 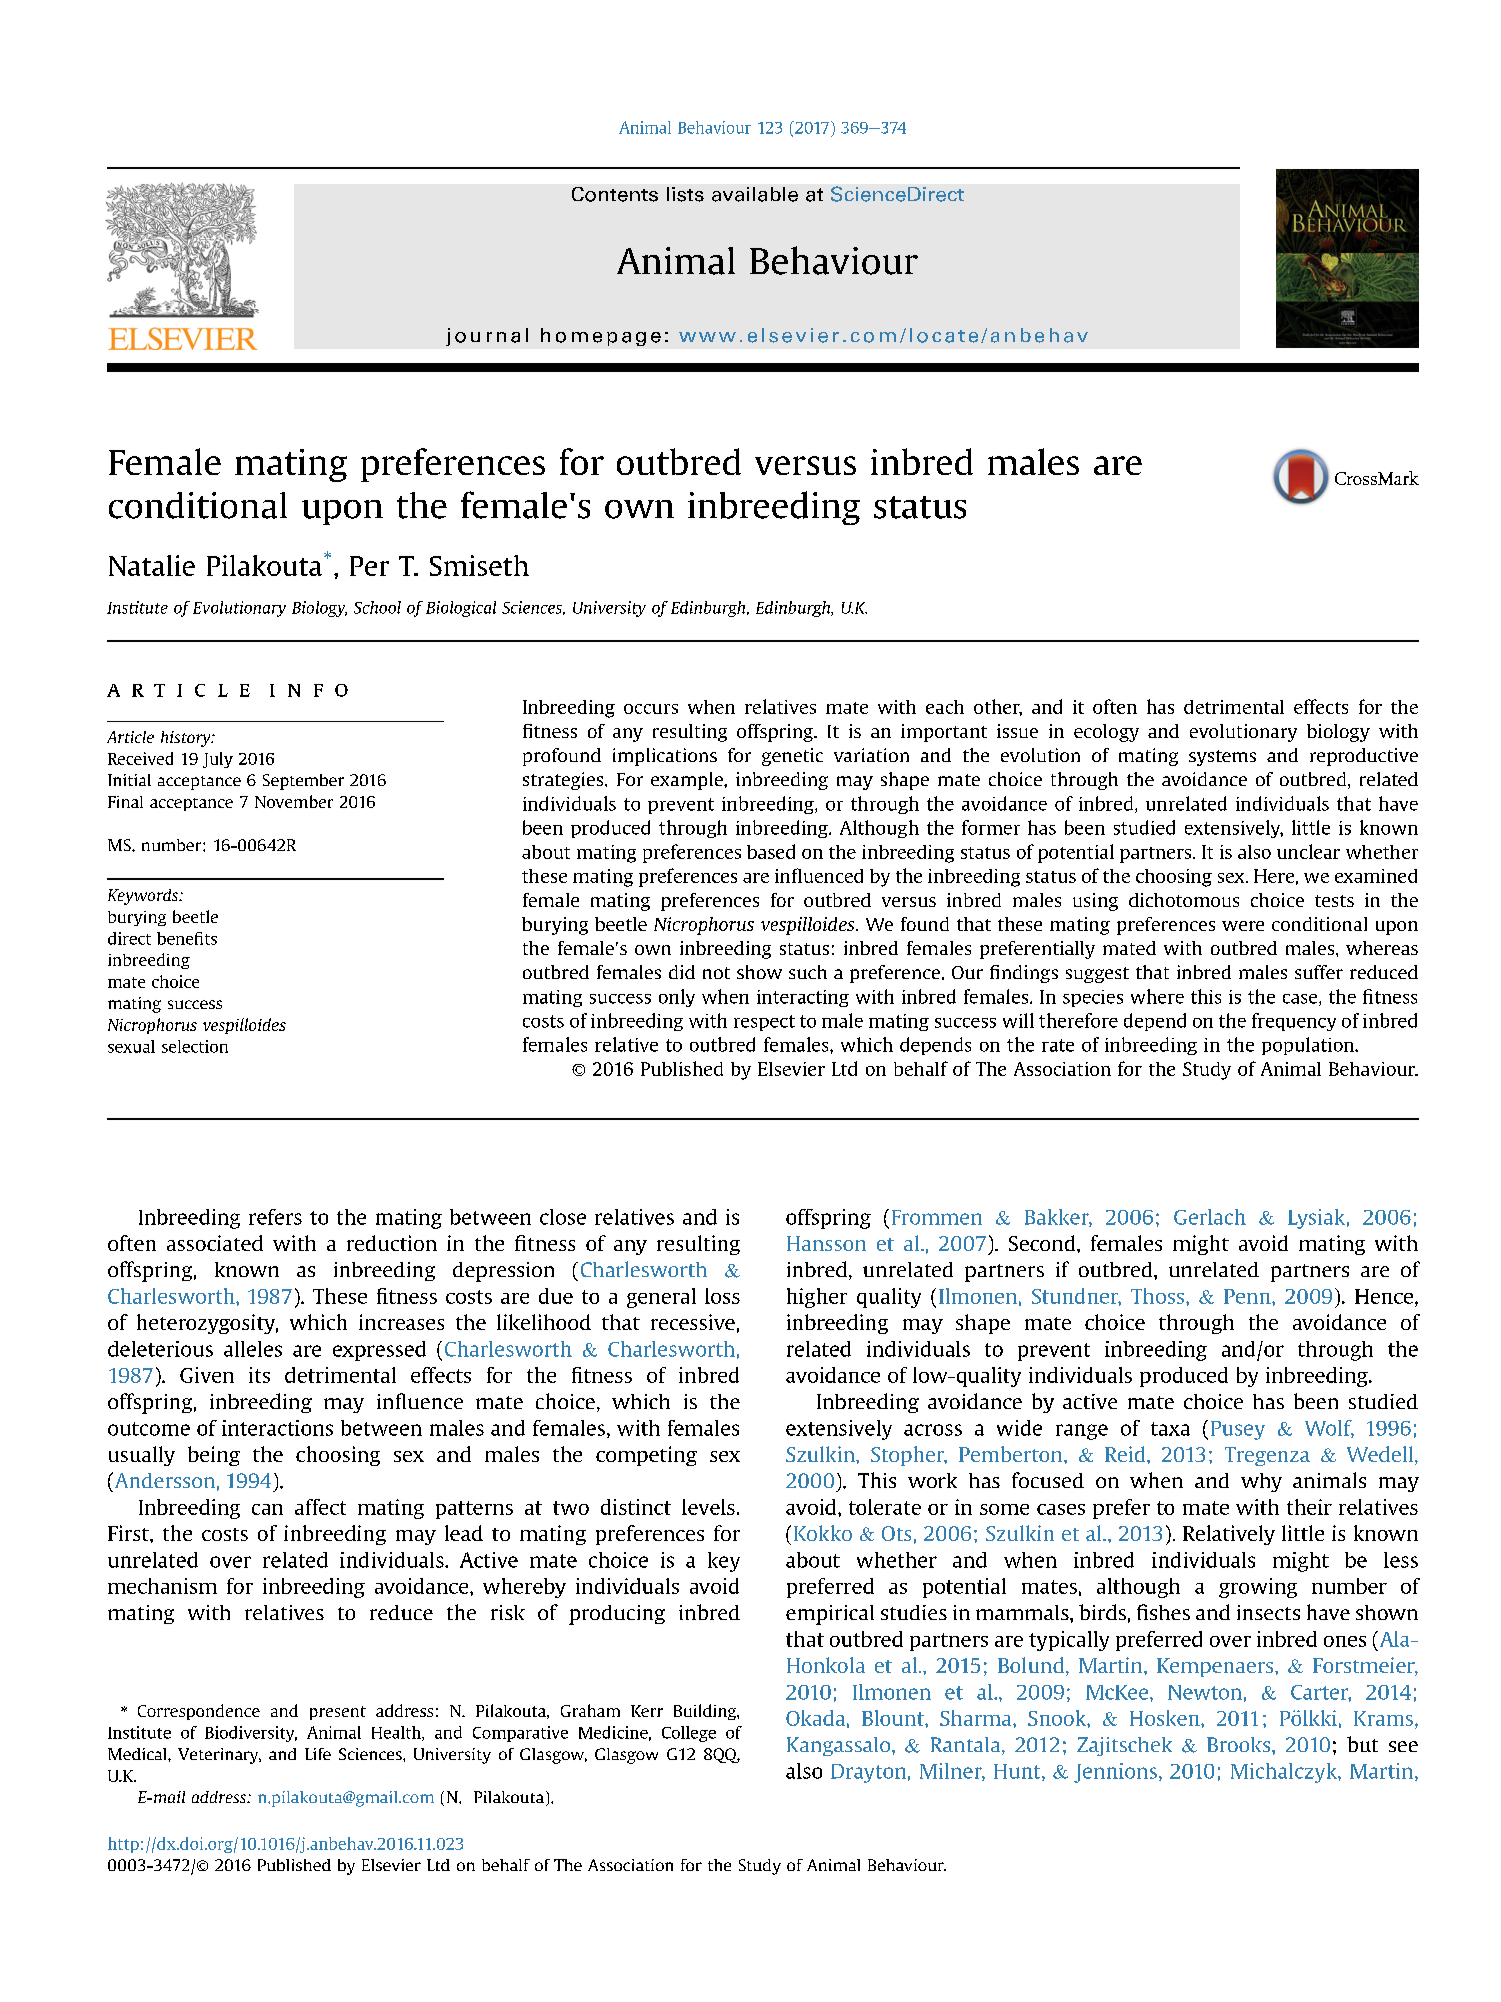 I want to click on interacting, so click(x=803, y=998).
